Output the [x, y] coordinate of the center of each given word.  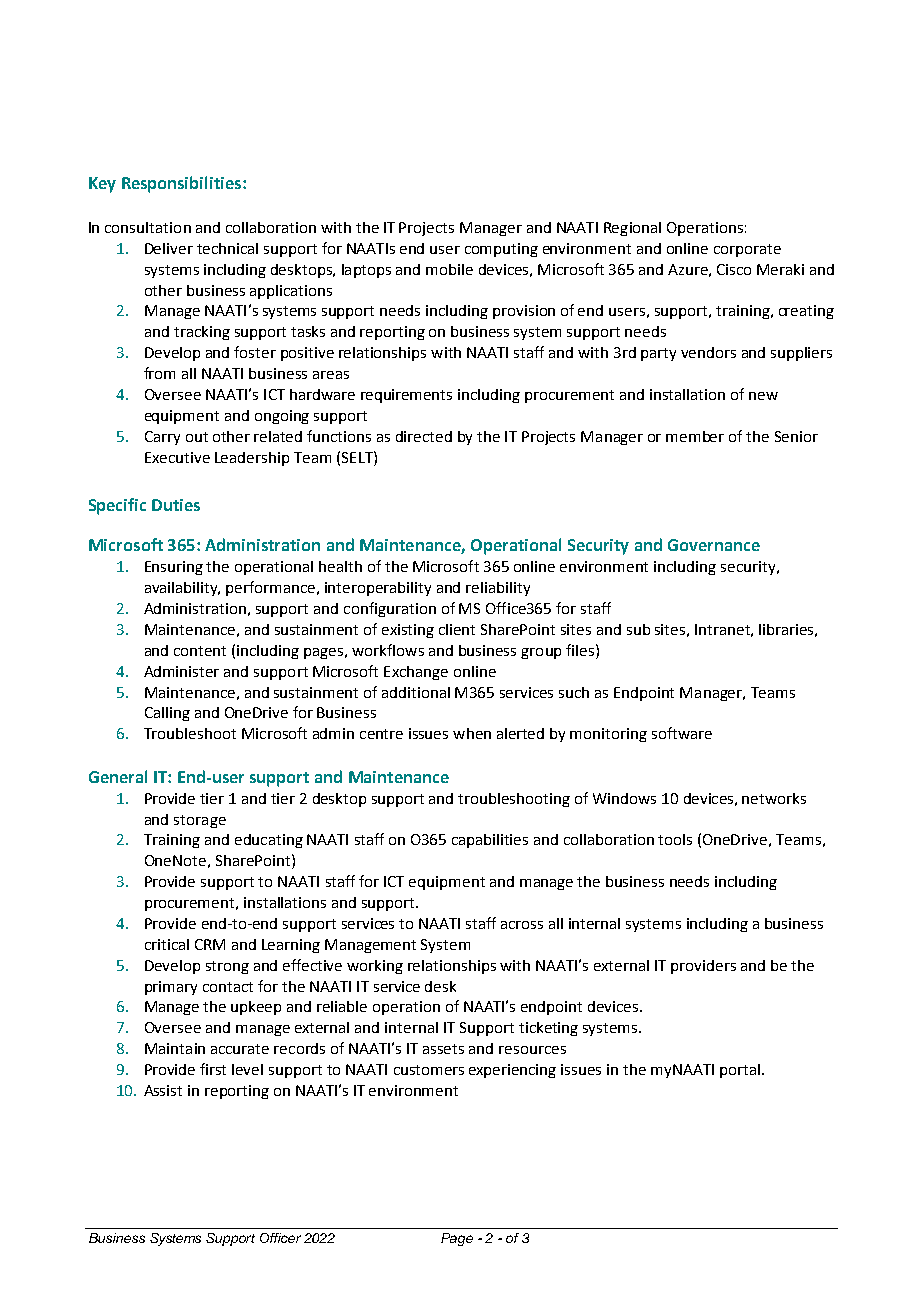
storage [200, 821]
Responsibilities [181, 184]
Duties [176, 505]
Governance [714, 545]
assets [443, 1049]
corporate [747, 250]
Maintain [175, 1048]
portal [740, 1071]
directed [424, 436]
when [472, 733]
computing [501, 250]
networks [774, 798]
